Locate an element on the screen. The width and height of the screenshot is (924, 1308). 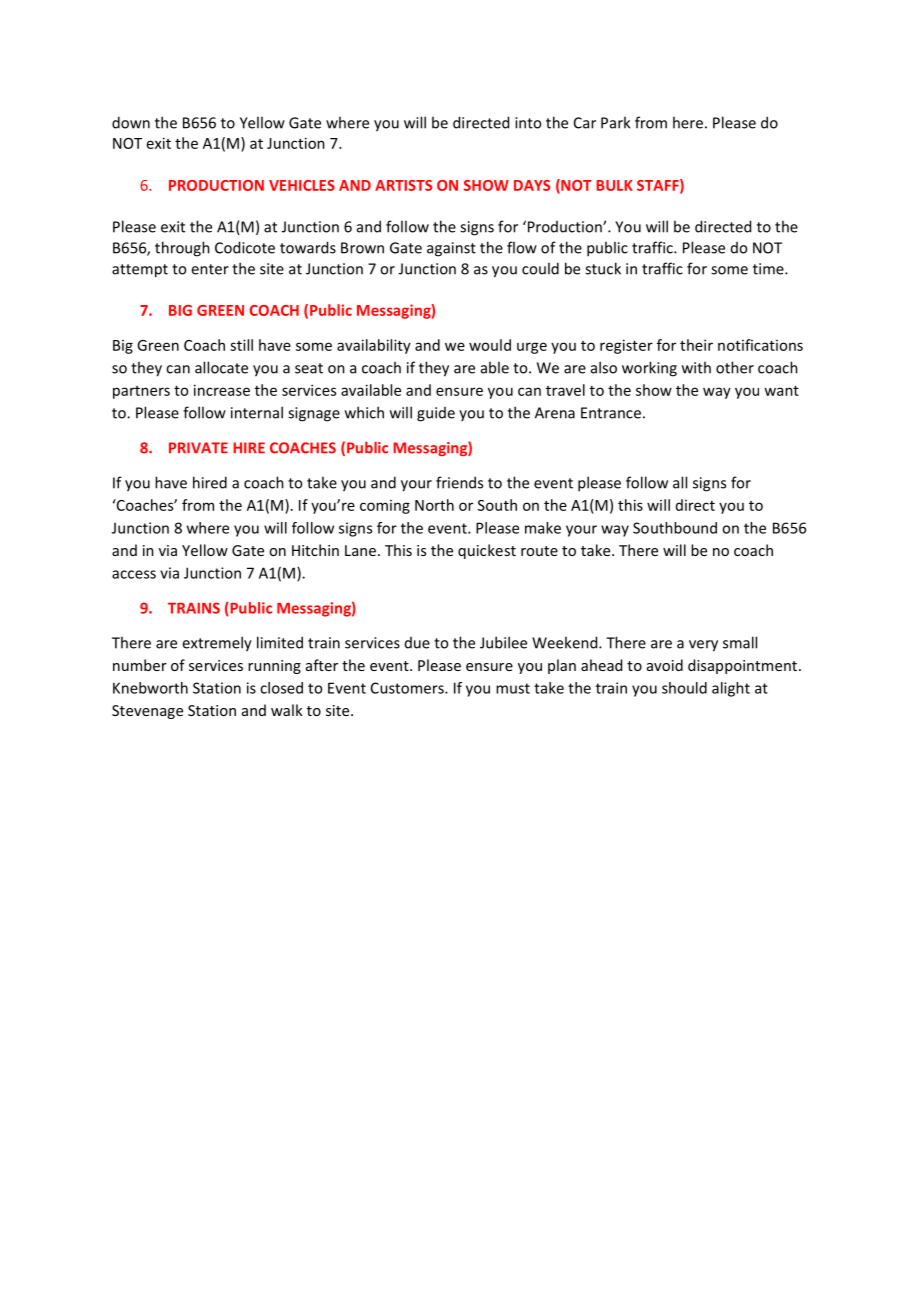
would is located at coordinates (490, 345).
